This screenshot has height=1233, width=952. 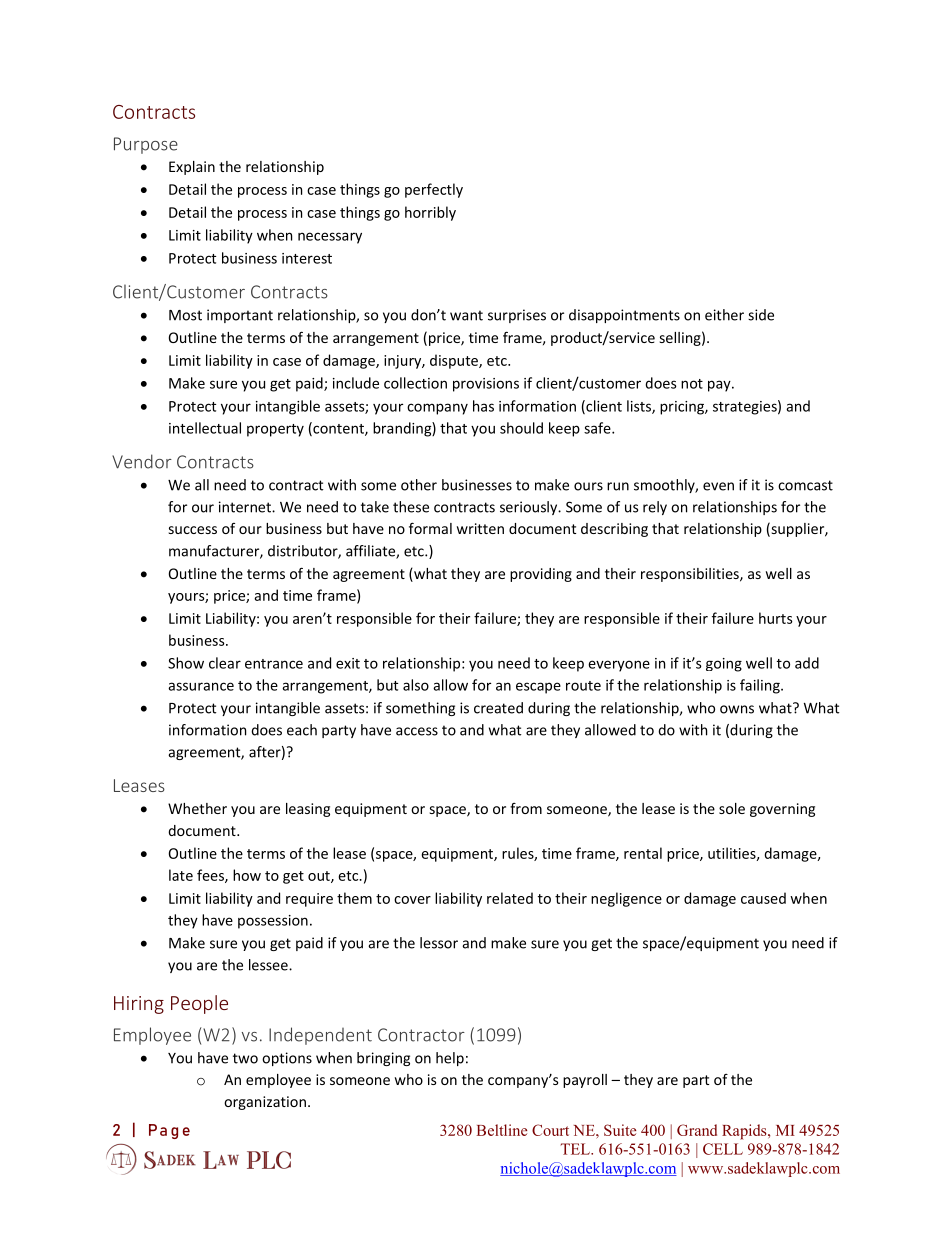 What do you see at coordinates (724, 315) in the screenshot?
I see `either` at bounding box center [724, 315].
